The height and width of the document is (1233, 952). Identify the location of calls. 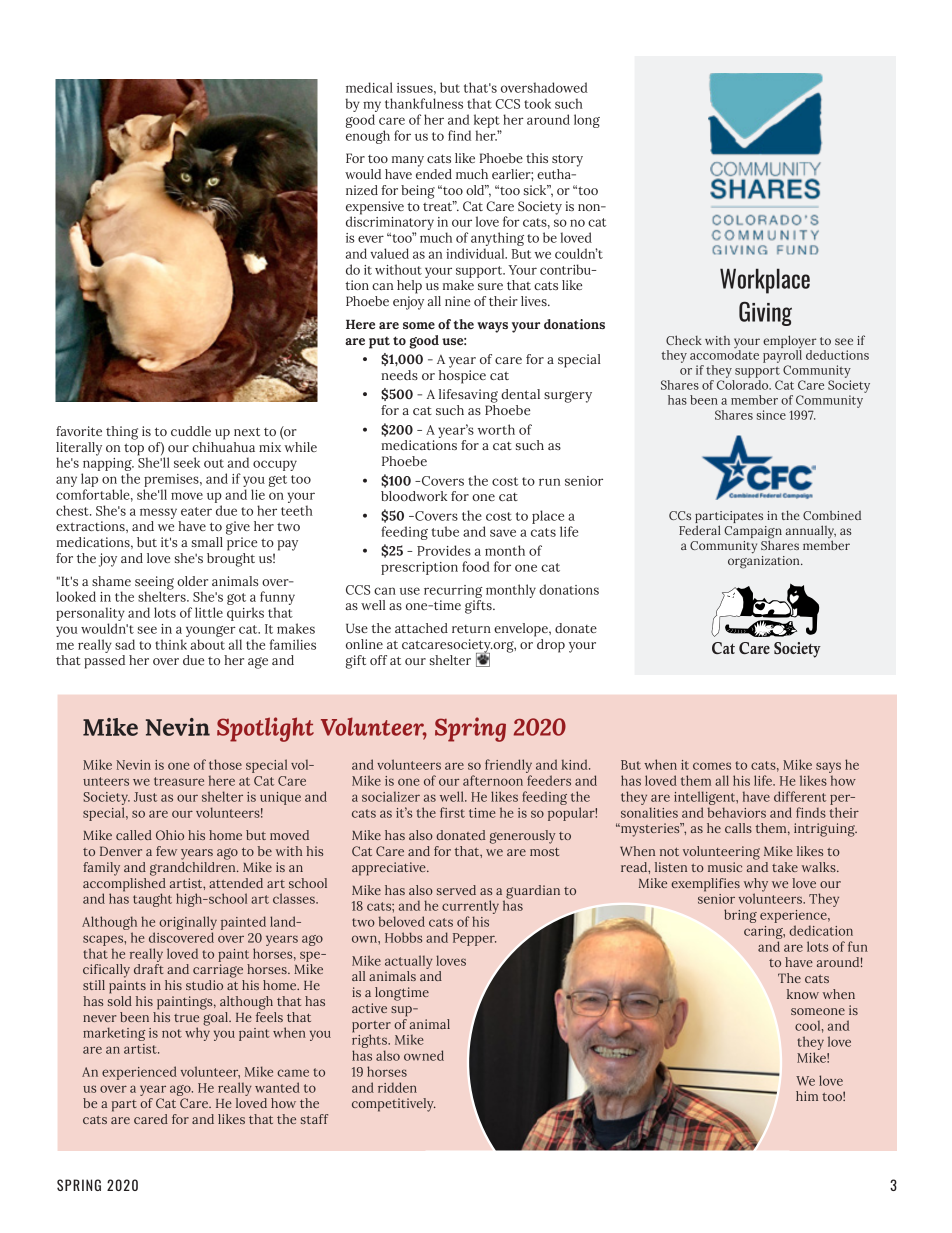
(738, 828).
